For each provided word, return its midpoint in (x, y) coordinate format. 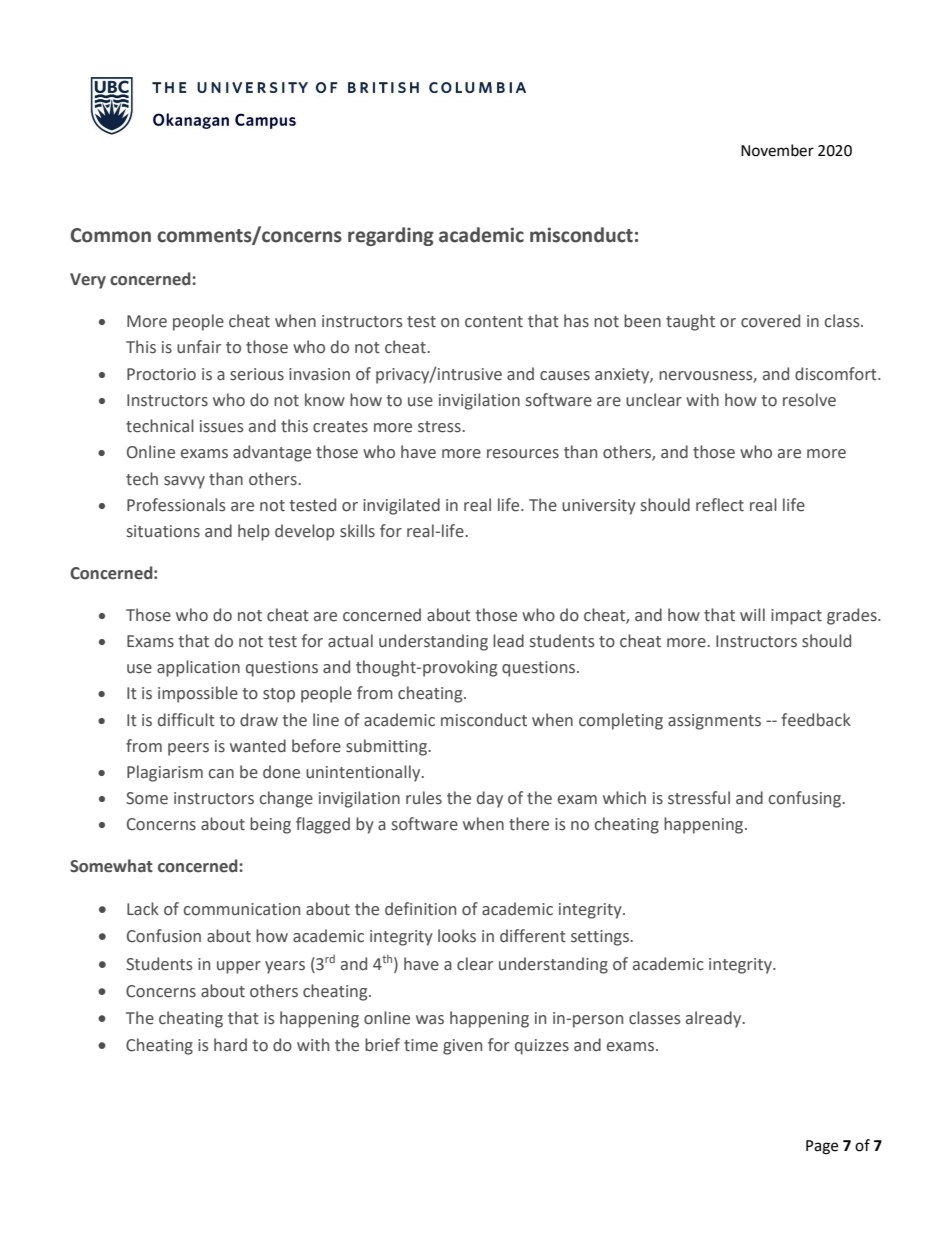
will (752, 614)
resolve (809, 400)
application (198, 668)
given (462, 1047)
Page (822, 1147)
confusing (806, 799)
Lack (143, 909)
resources (523, 454)
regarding (391, 236)
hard (230, 1045)
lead (508, 641)
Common (111, 235)
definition (420, 909)
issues (222, 426)
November (777, 150)
